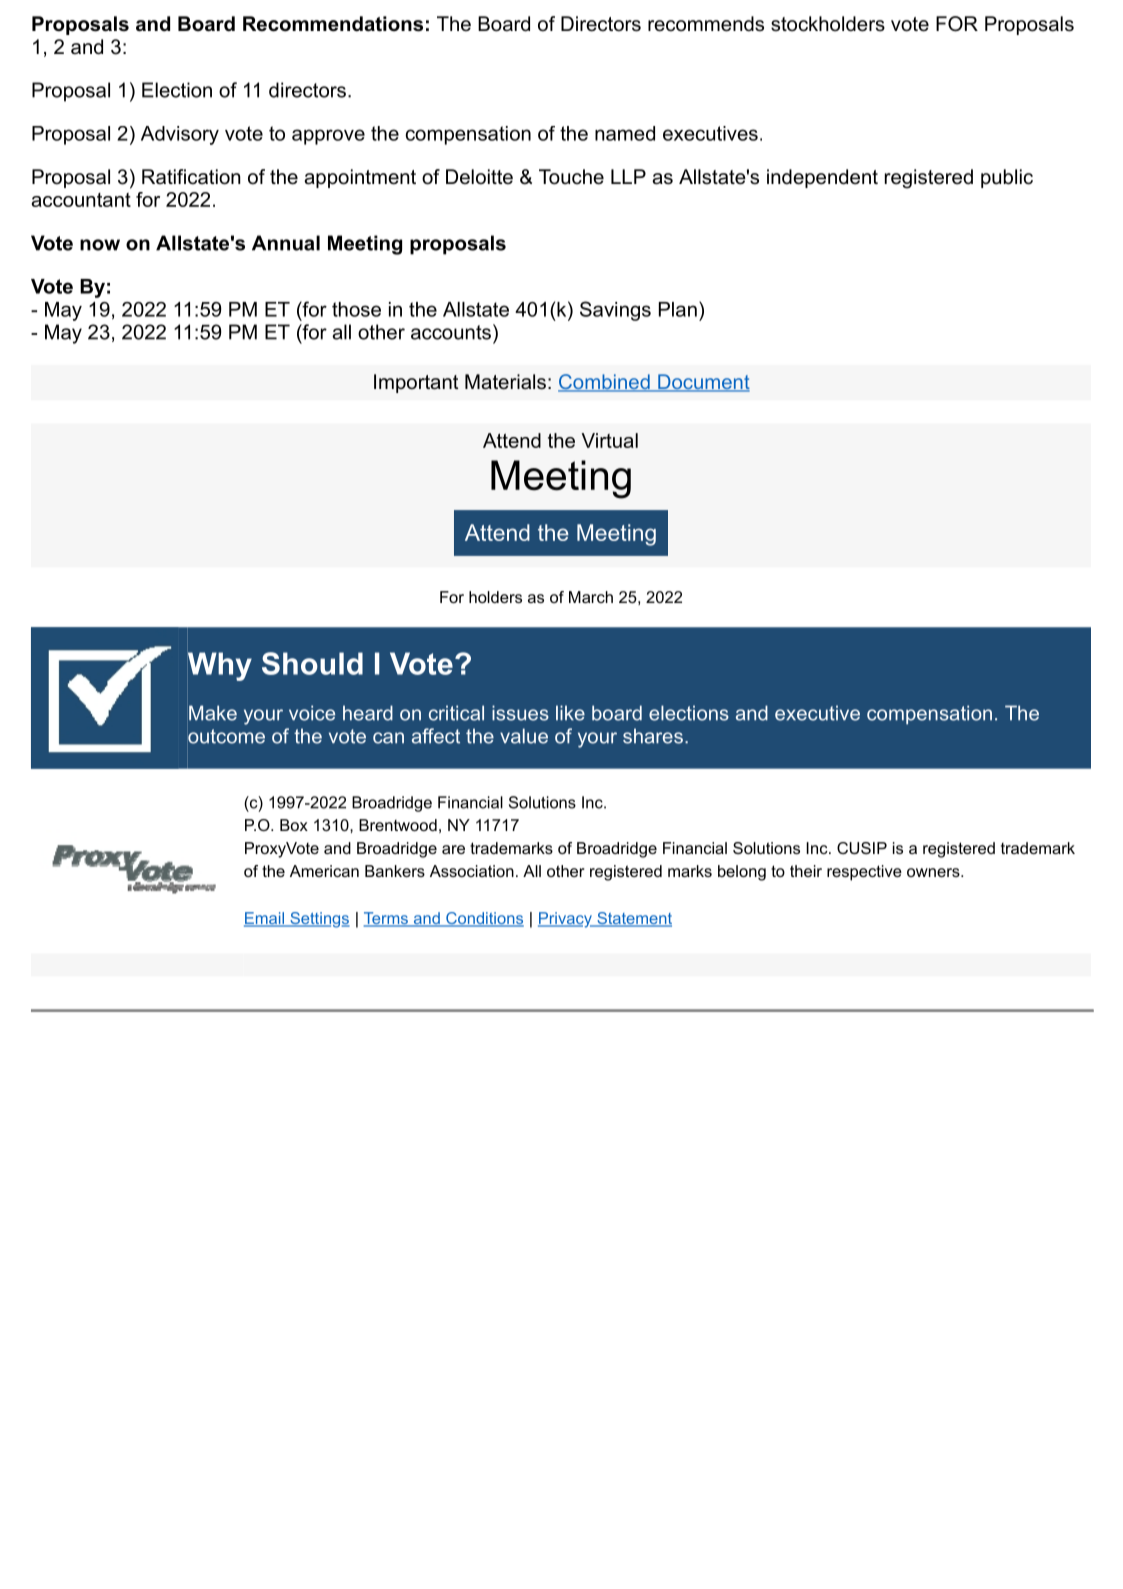 The width and height of the document is (1123, 1589). I want to click on independent, so click(822, 178).
